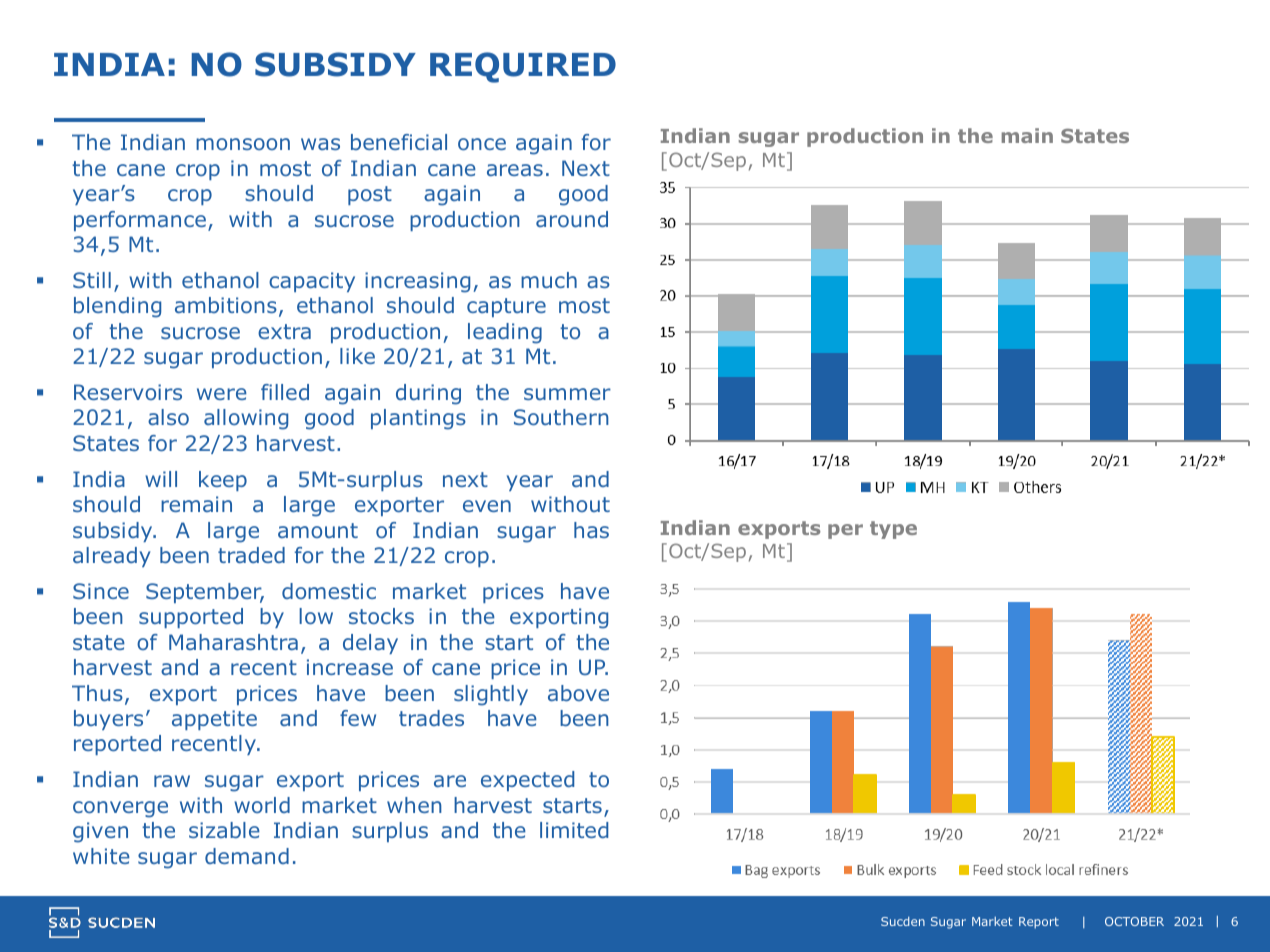 The image size is (1270, 952). What do you see at coordinates (549, 280) in the document?
I see `much` at bounding box center [549, 280].
